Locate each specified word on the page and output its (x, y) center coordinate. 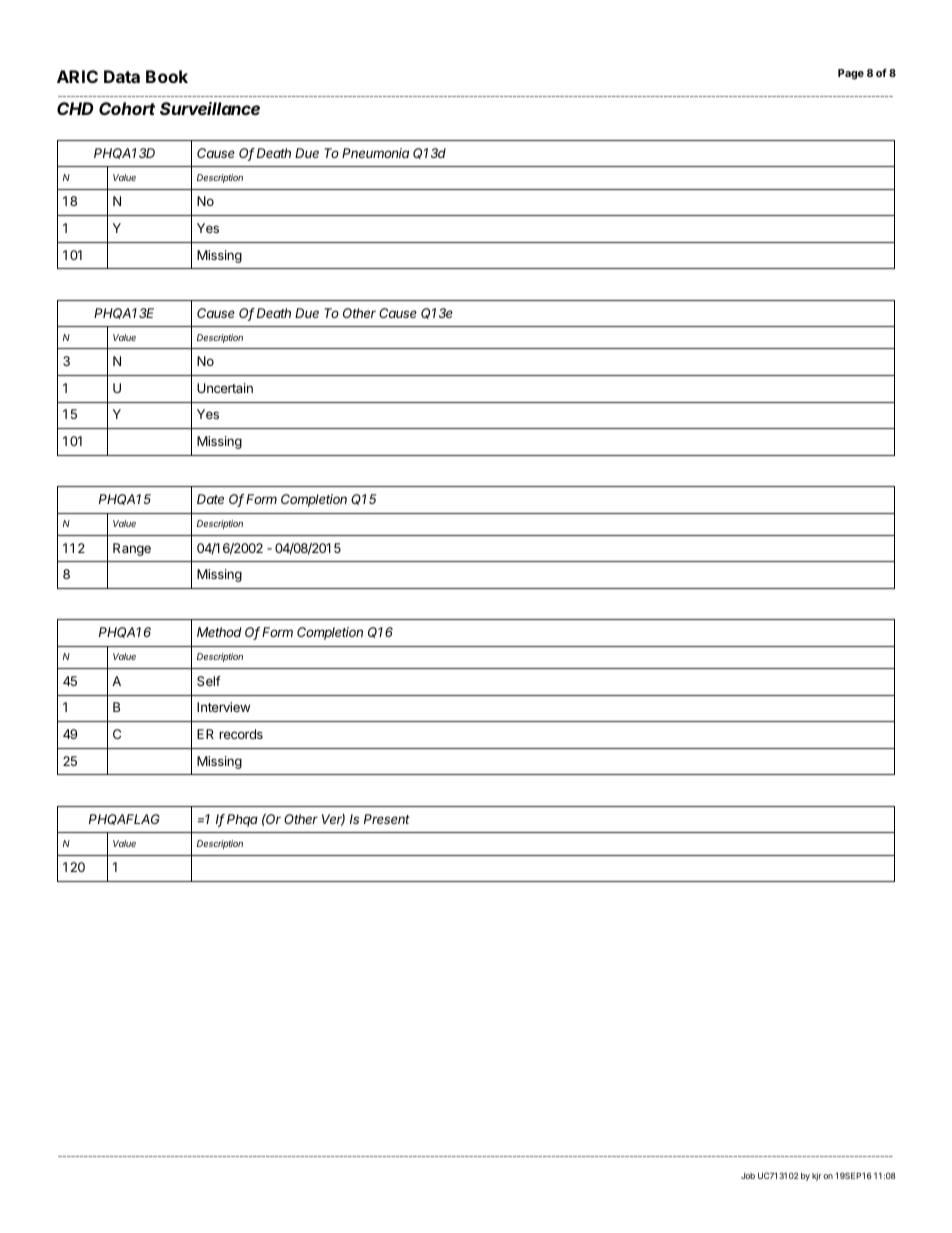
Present (387, 819)
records (241, 734)
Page (851, 74)
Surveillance (210, 108)
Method (219, 632)
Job (748, 1176)
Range (132, 549)
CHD (75, 108)
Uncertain (225, 388)
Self (209, 681)
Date (210, 499)
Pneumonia (375, 153)
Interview (223, 707)
